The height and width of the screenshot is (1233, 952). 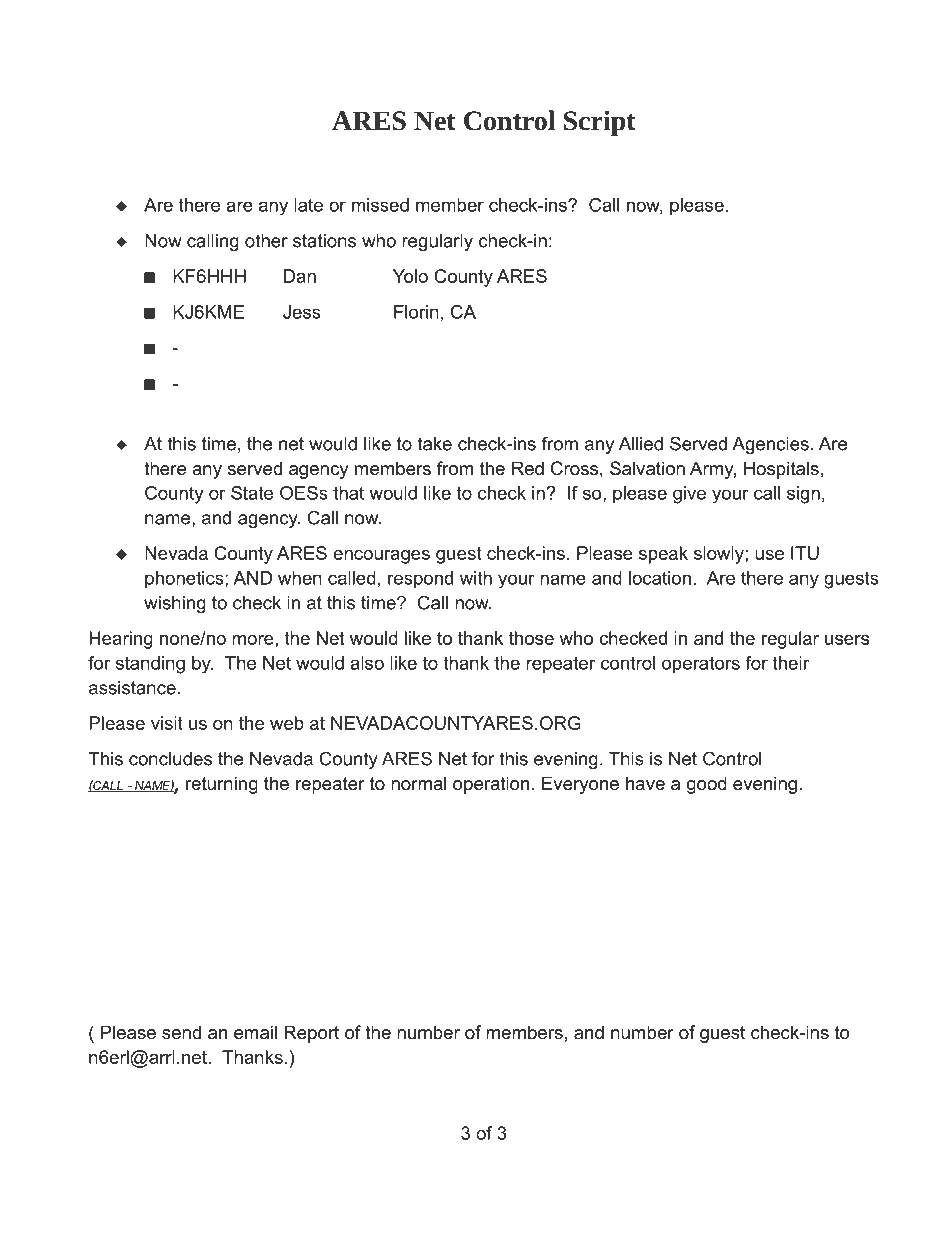 I want to click on send, so click(x=181, y=1032).
